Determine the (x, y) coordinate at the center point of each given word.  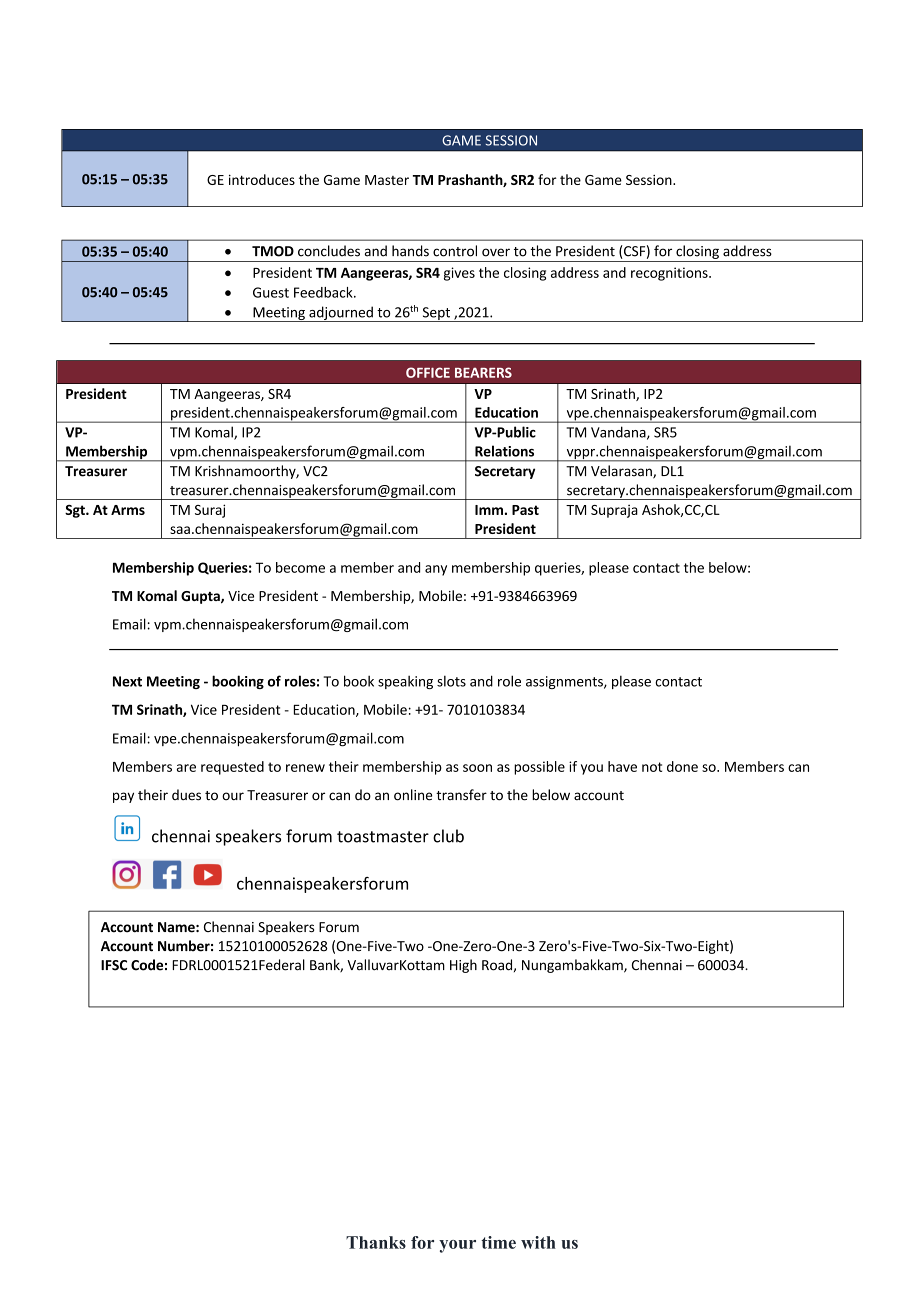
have (622, 766)
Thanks (376, 1242)
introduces (262, 179)
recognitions (670, 274)
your (457, 1246)
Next (127, 681)
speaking (405, 682)
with (538, 1242)
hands (410, 251)
